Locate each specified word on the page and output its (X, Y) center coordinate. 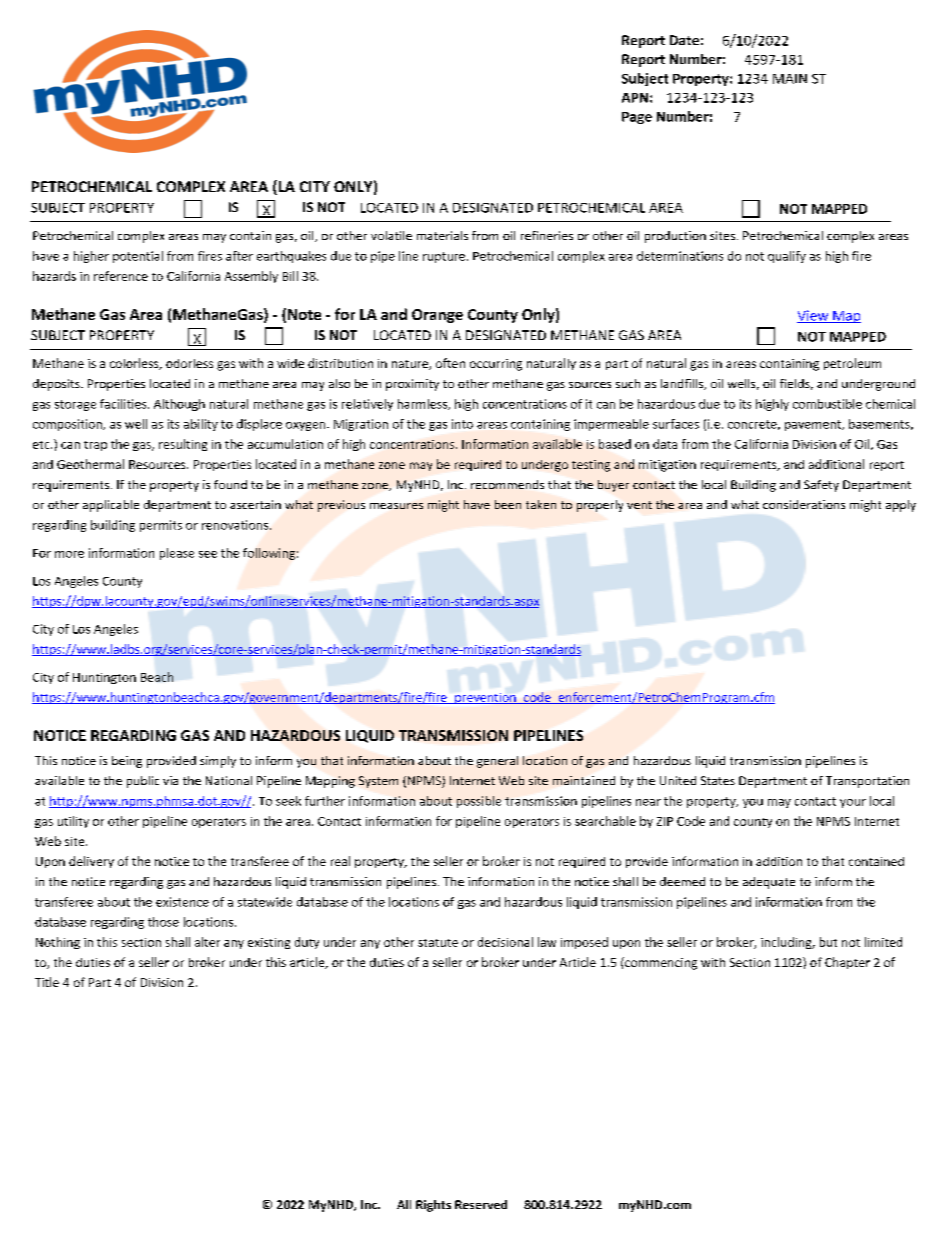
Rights (433, 1206)
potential (138, 257)
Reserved (481, 1204)
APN (635, 98)
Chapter (847, 963)
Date (684, 40)
